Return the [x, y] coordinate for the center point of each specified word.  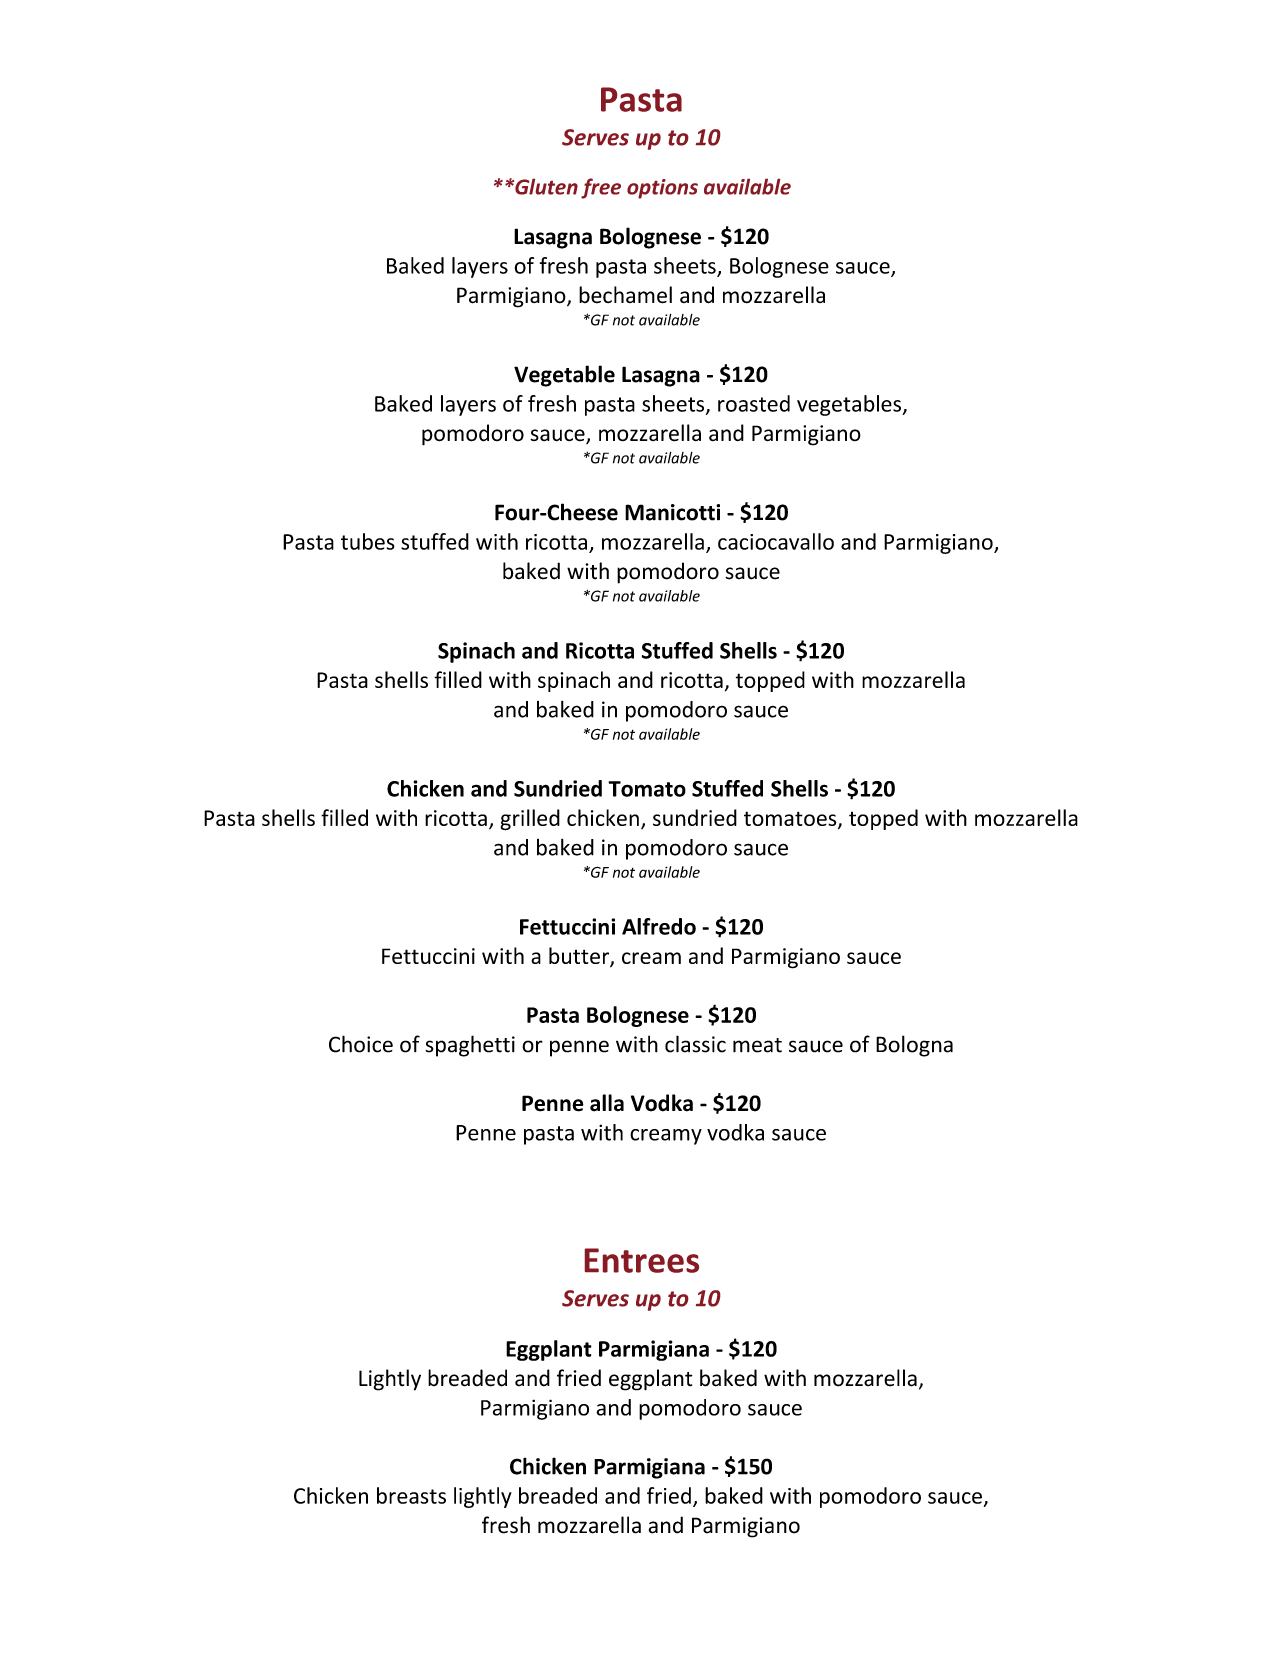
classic [695, 1044]
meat [757, 1045]
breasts [411, 1495]
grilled [530, 820]
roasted [754, 403]
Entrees [642, 1260]
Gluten [545, 187]
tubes [368, 541]
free [601, 188]
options [662, 189]
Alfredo [659, 926]
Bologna [914, 1046]
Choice [361, 1044]
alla [607, 1103]
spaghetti [470, 1046]
